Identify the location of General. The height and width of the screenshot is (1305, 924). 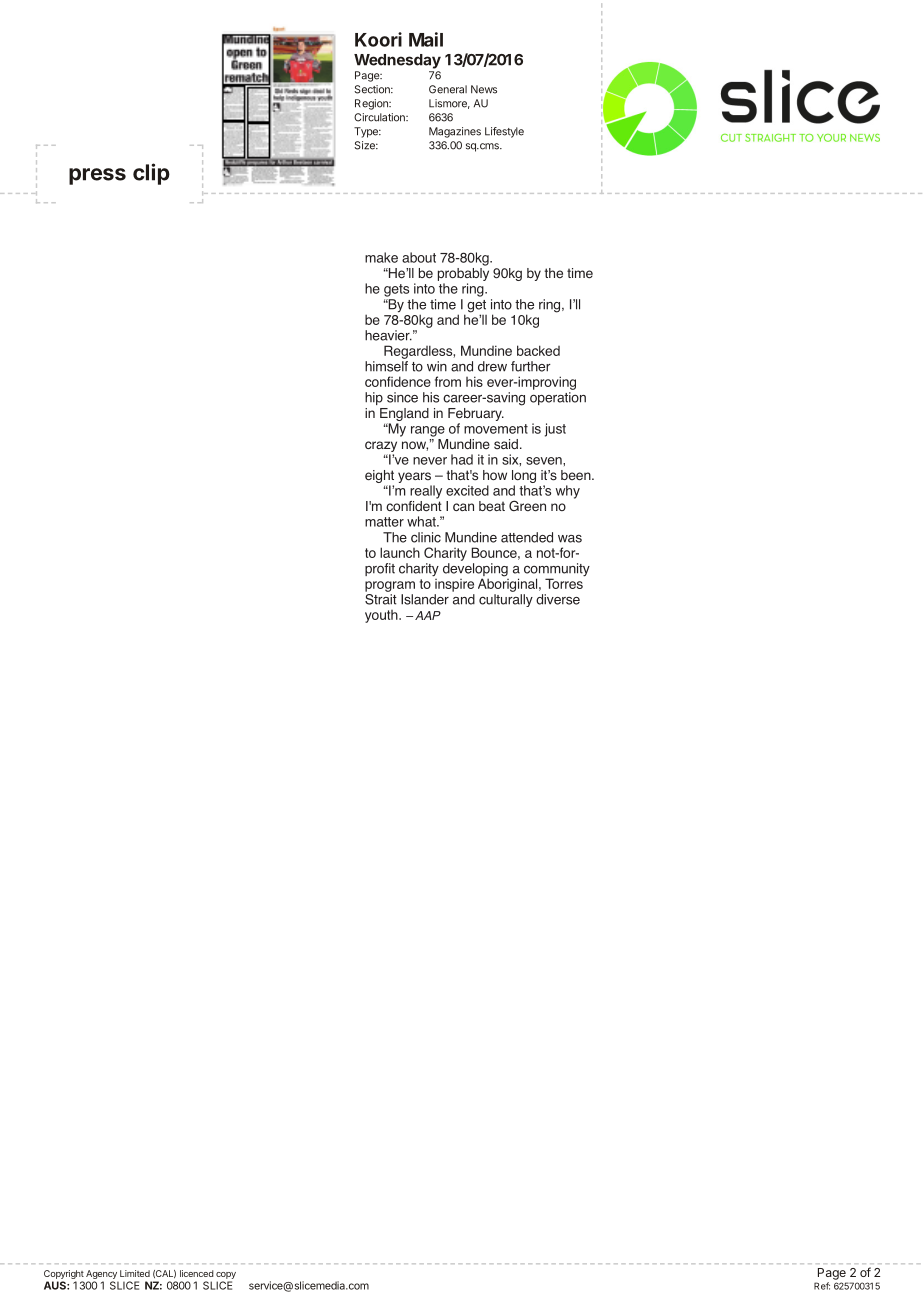
(448, 89).
